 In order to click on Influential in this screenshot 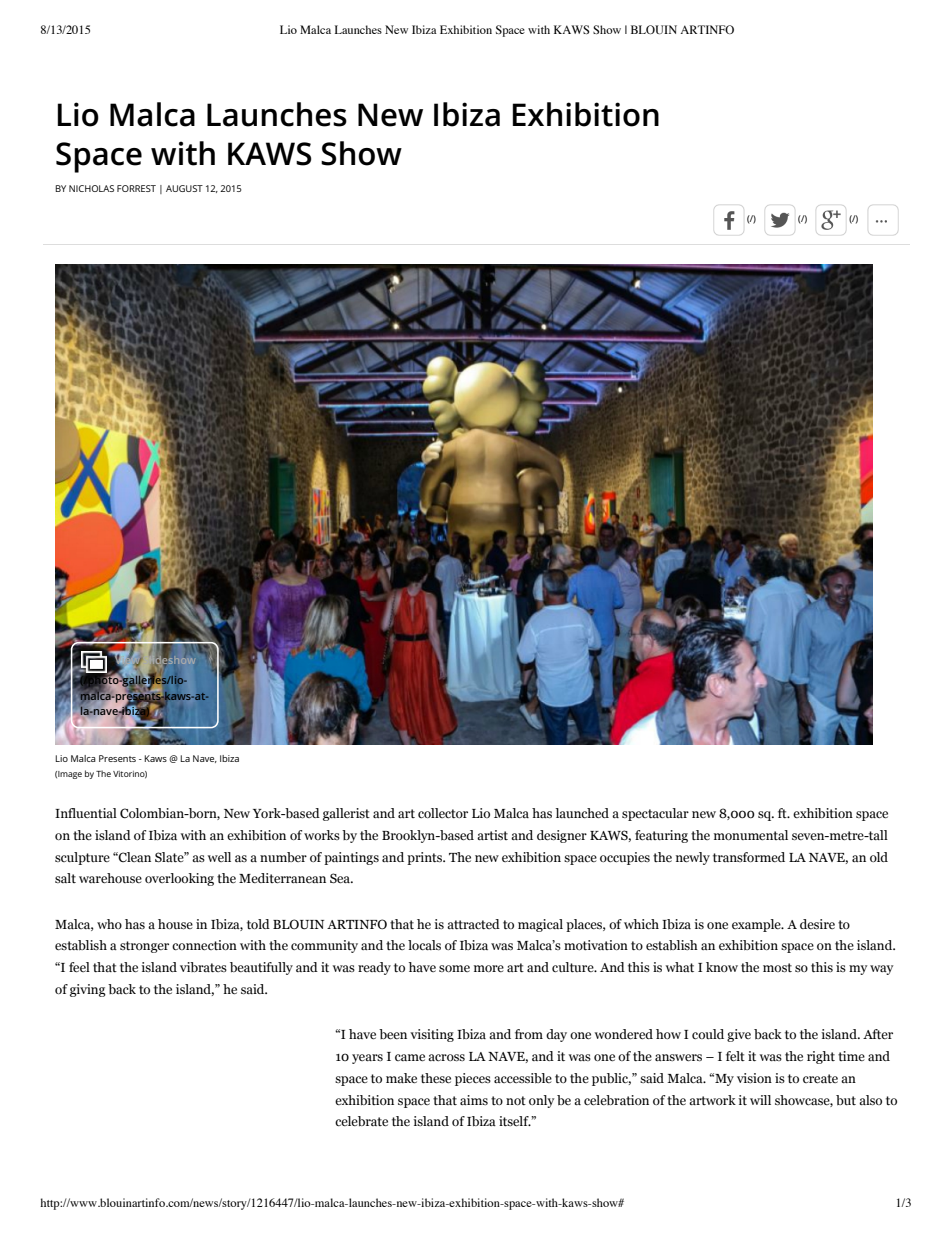, I will do `click(86, 813)`.
